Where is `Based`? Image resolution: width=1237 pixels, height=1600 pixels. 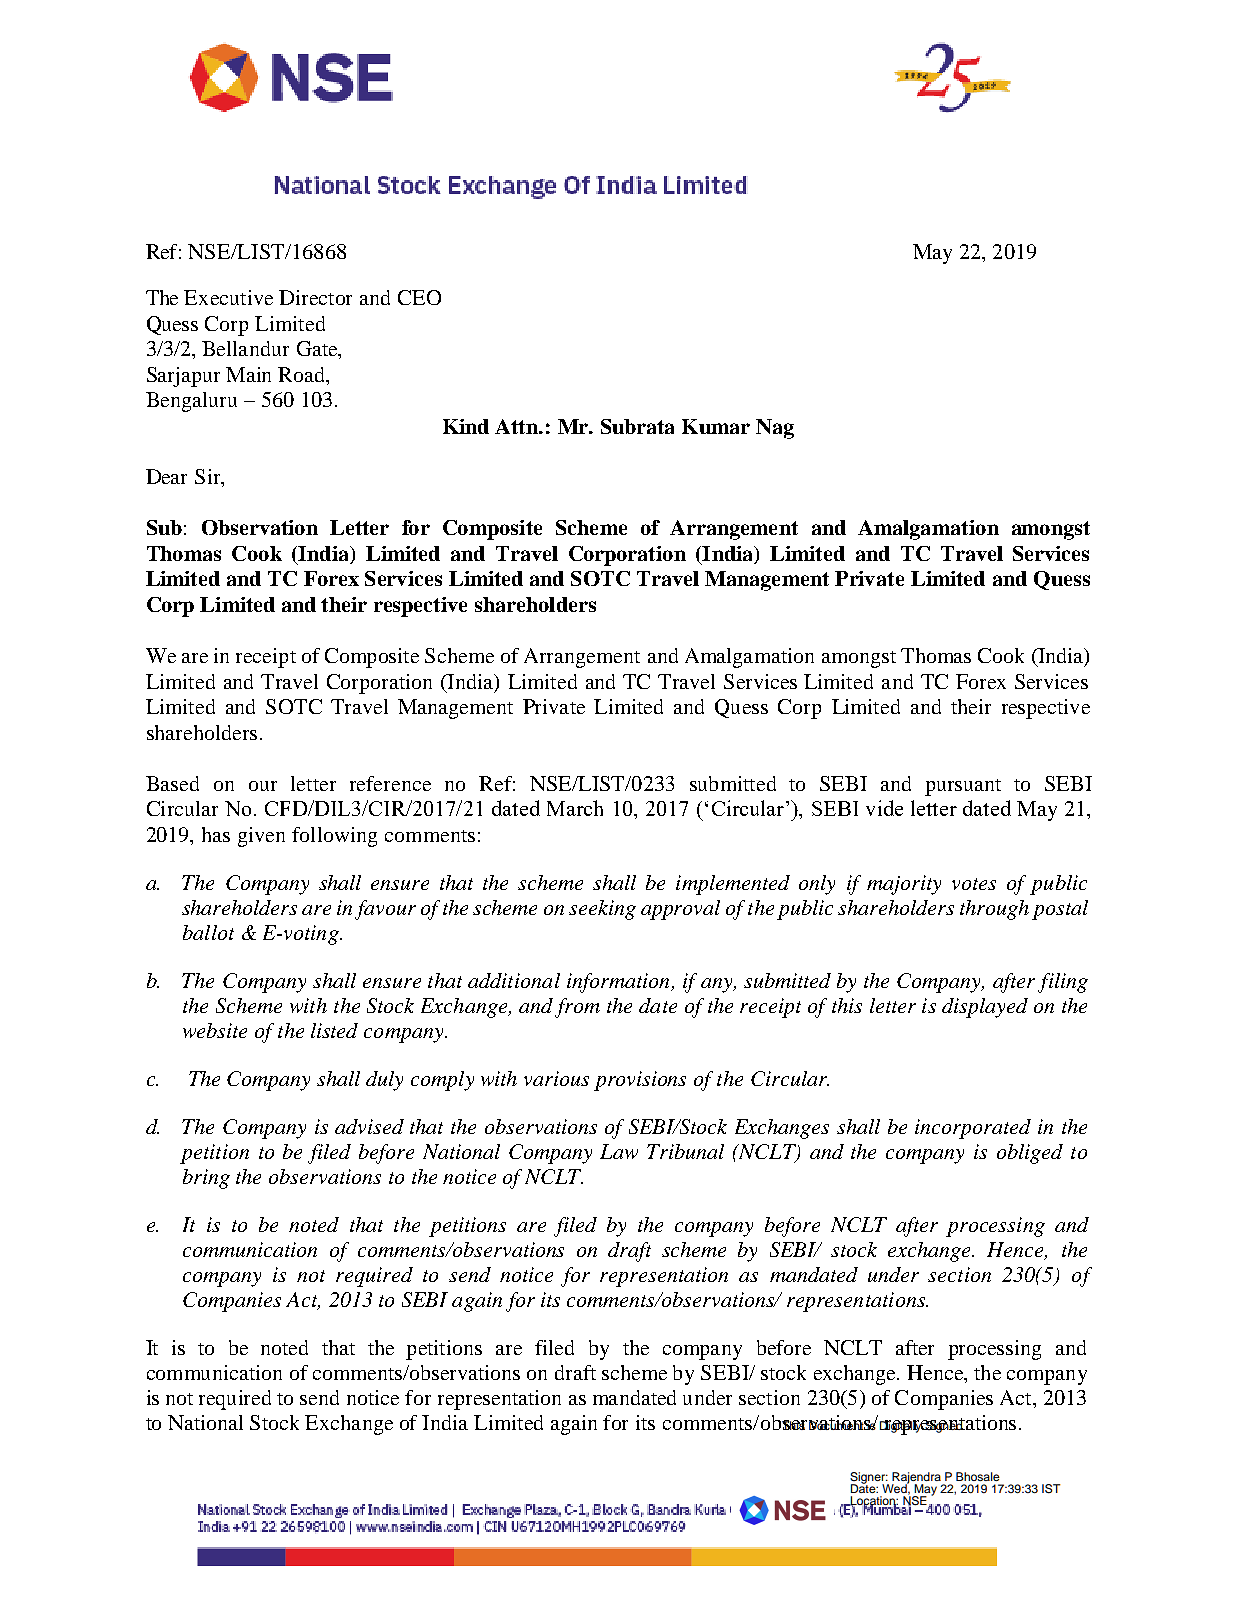
Based is located at coordinates (172, 783).
